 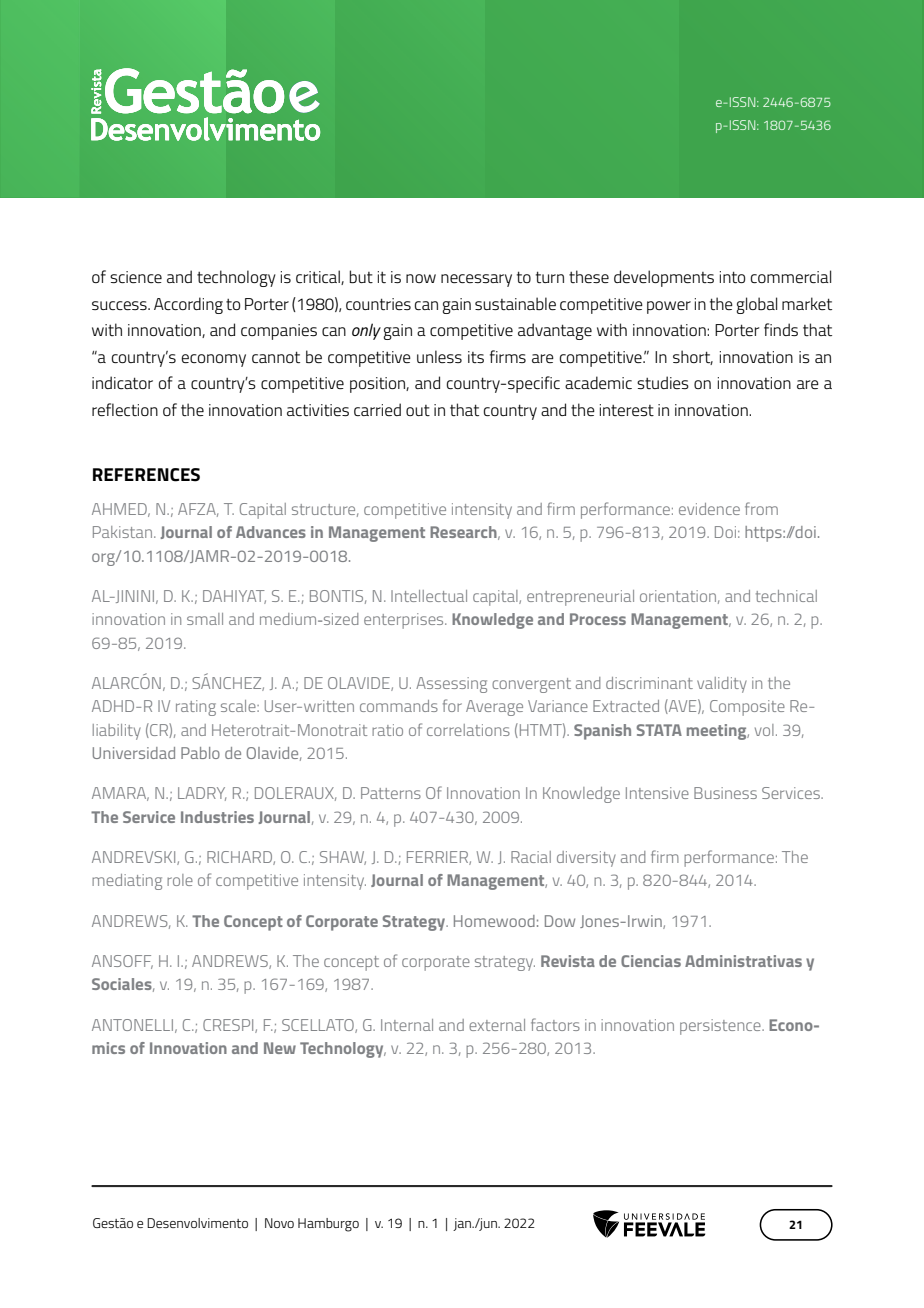 I want to click on correlations, so click(x=468, y=730).
